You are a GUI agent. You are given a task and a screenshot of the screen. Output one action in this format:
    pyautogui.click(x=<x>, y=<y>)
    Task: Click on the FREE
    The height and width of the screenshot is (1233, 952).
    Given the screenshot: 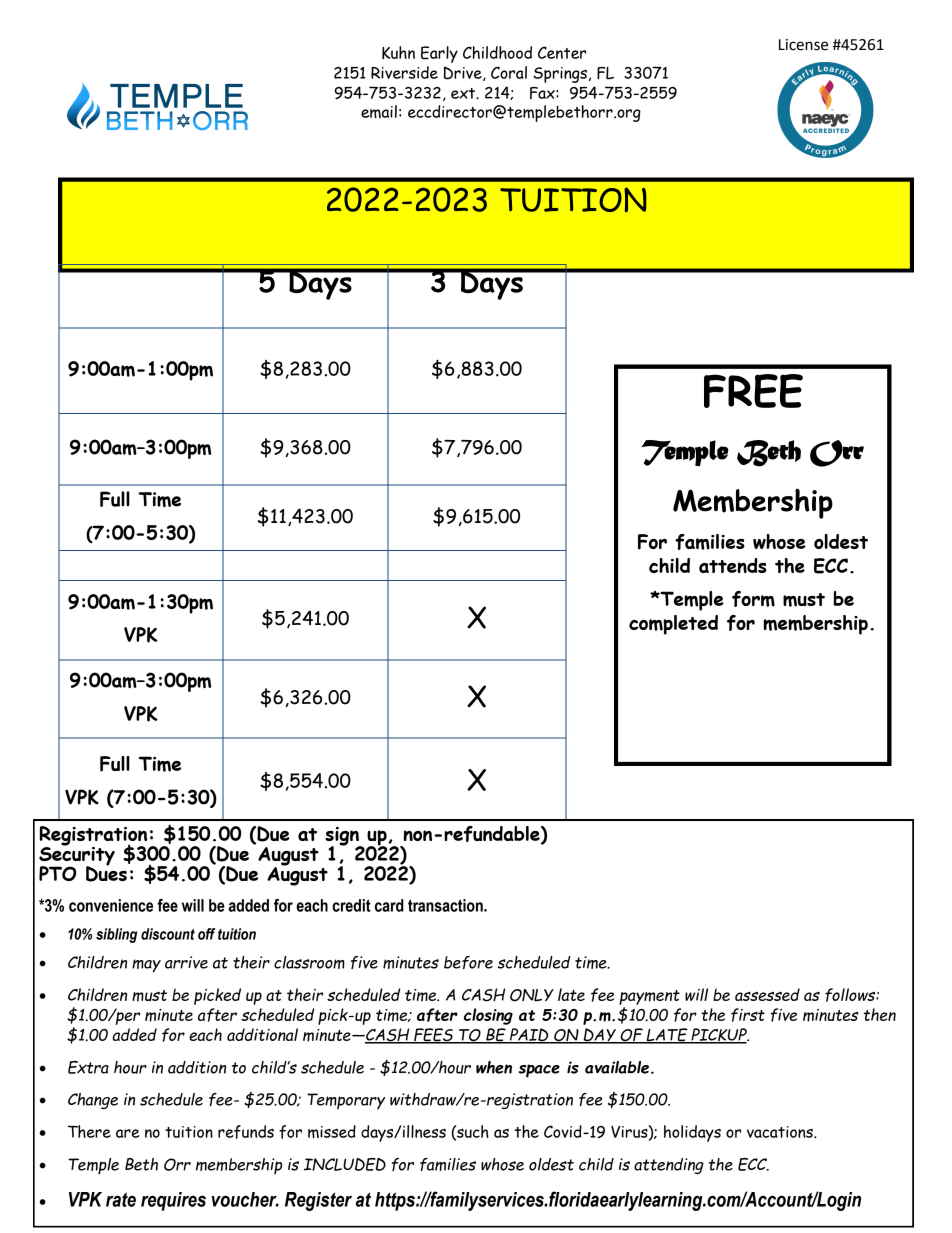 What is the action you would take?
    pyautogui.click(x=753, y=391)
